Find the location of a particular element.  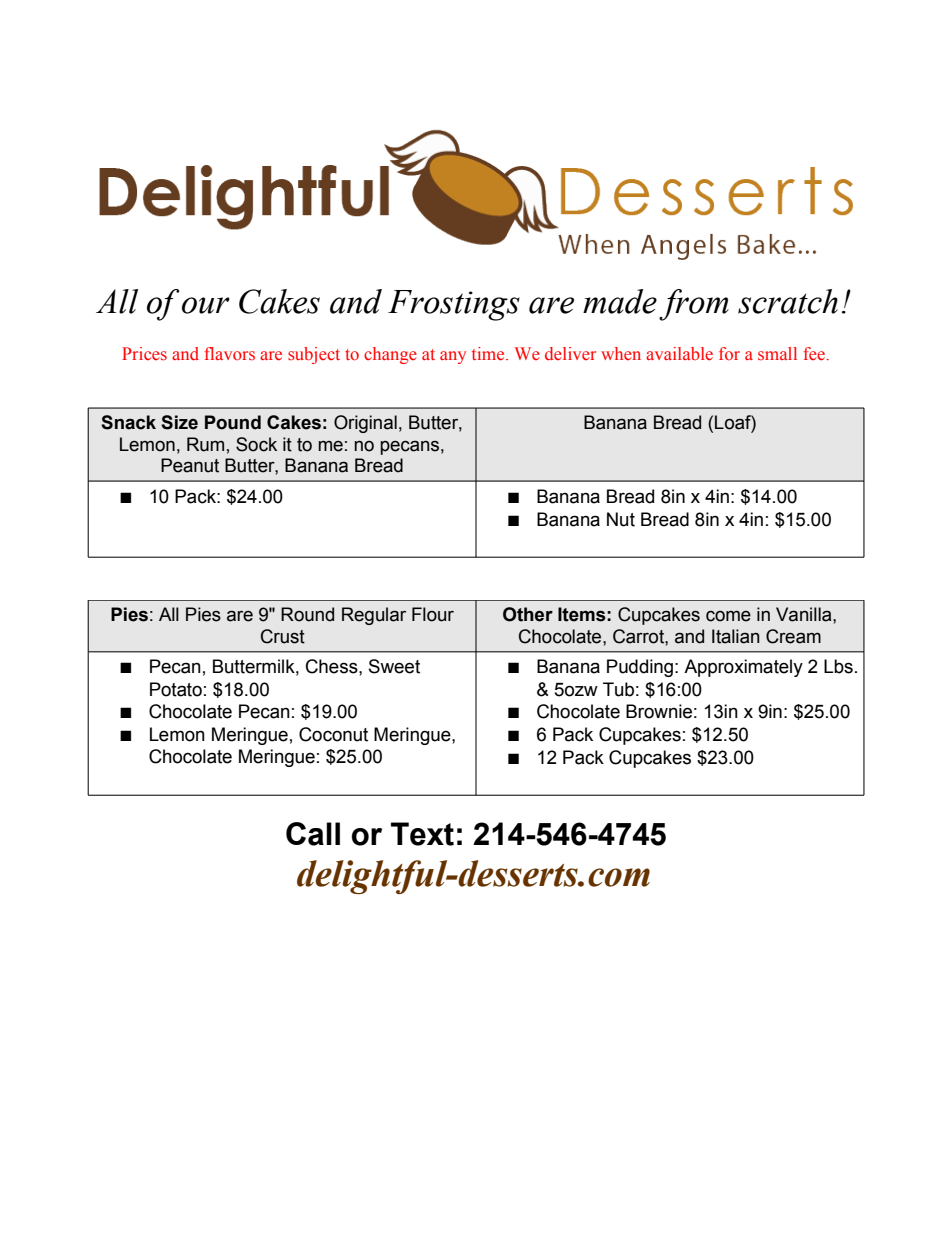

Other is located at coordinates (528, 614).
